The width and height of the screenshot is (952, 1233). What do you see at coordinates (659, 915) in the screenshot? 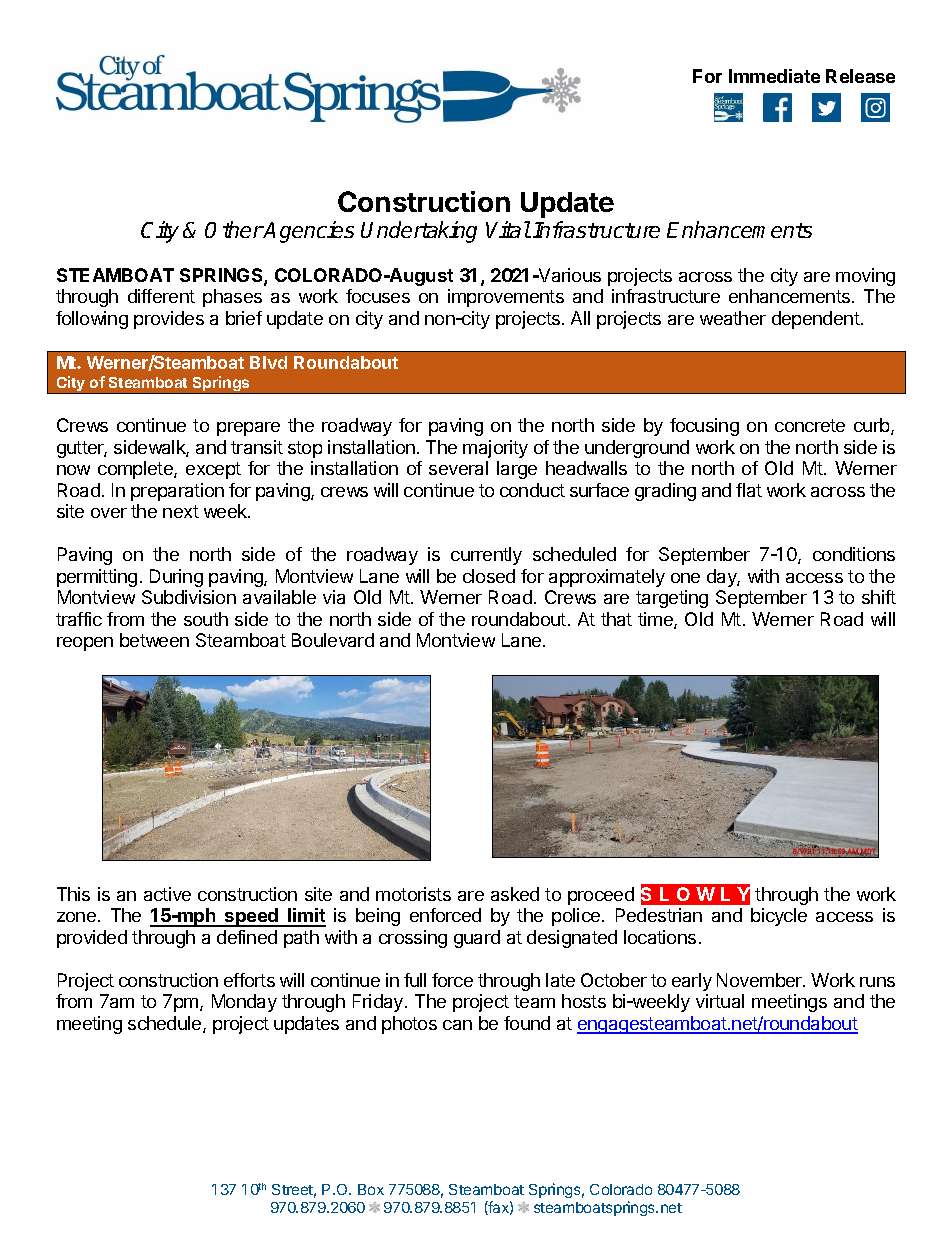
I see `Pedestrian` at bounding box center [659, 915].
